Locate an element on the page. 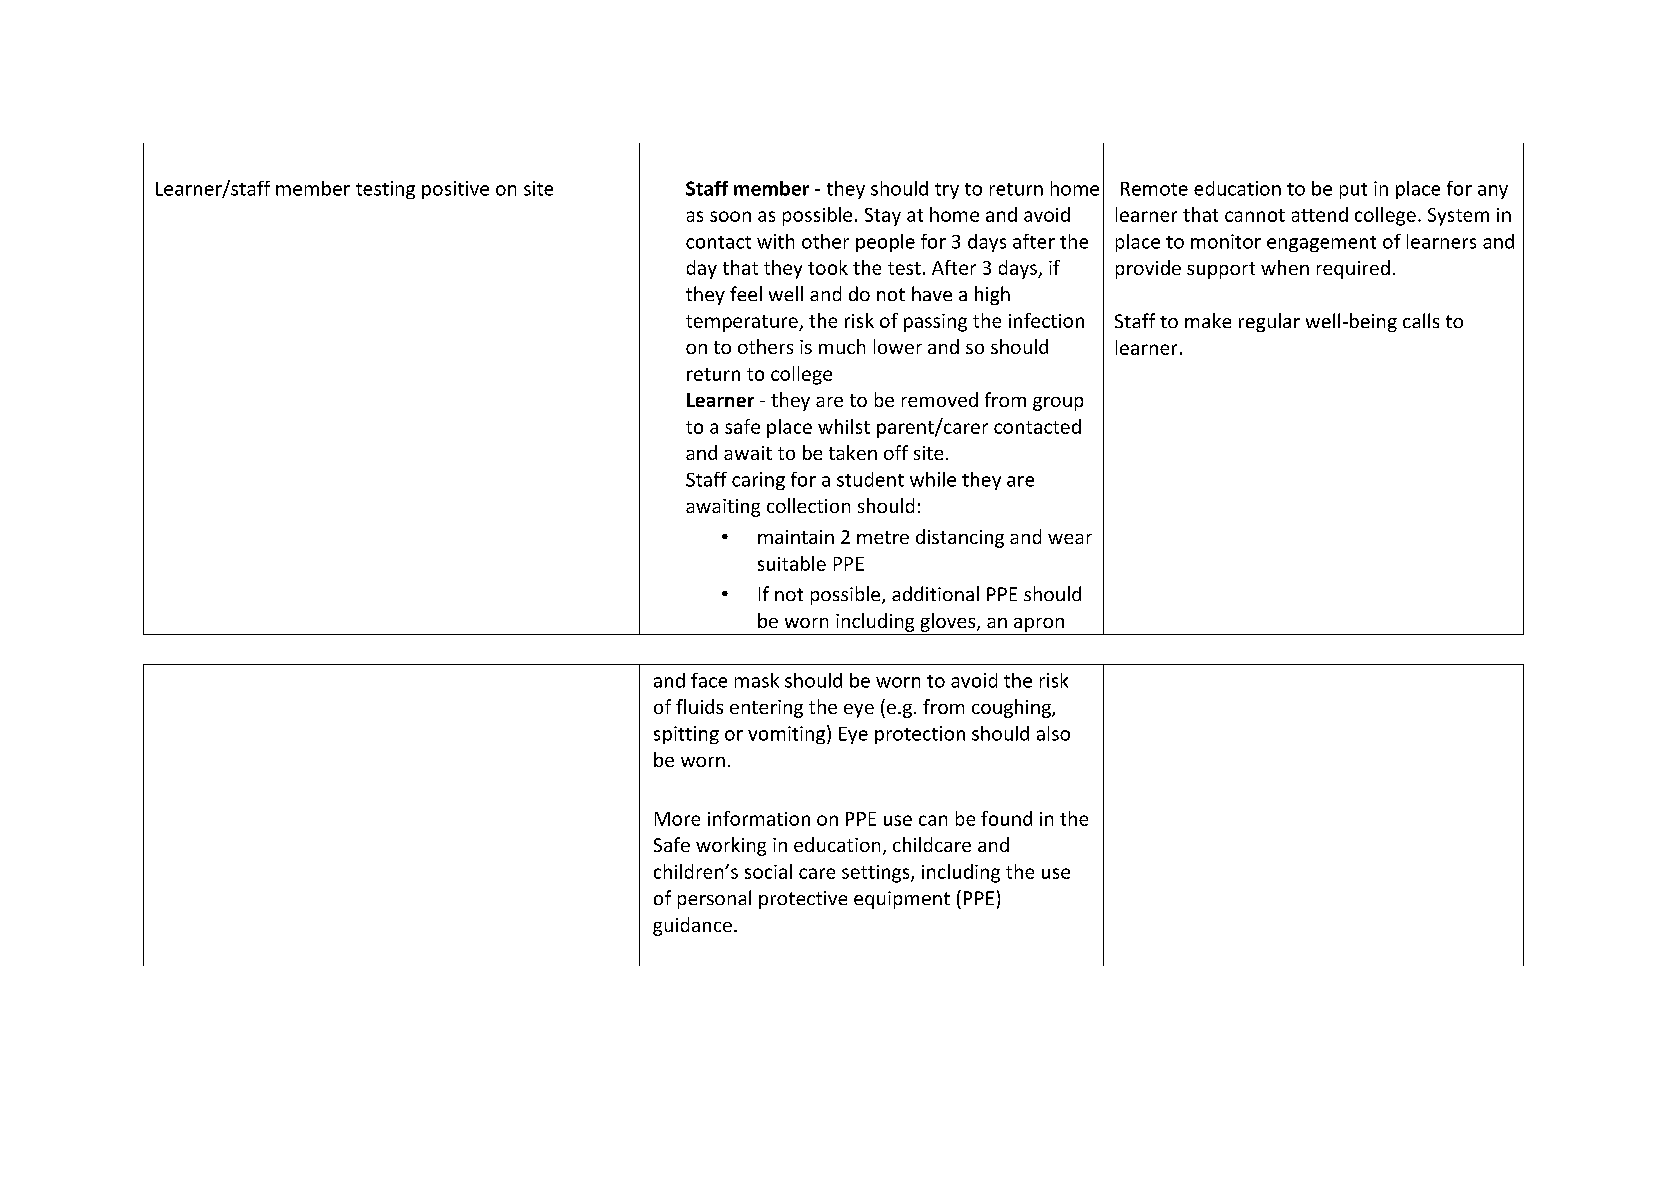  calls is located at coordinates (1421, 320).
